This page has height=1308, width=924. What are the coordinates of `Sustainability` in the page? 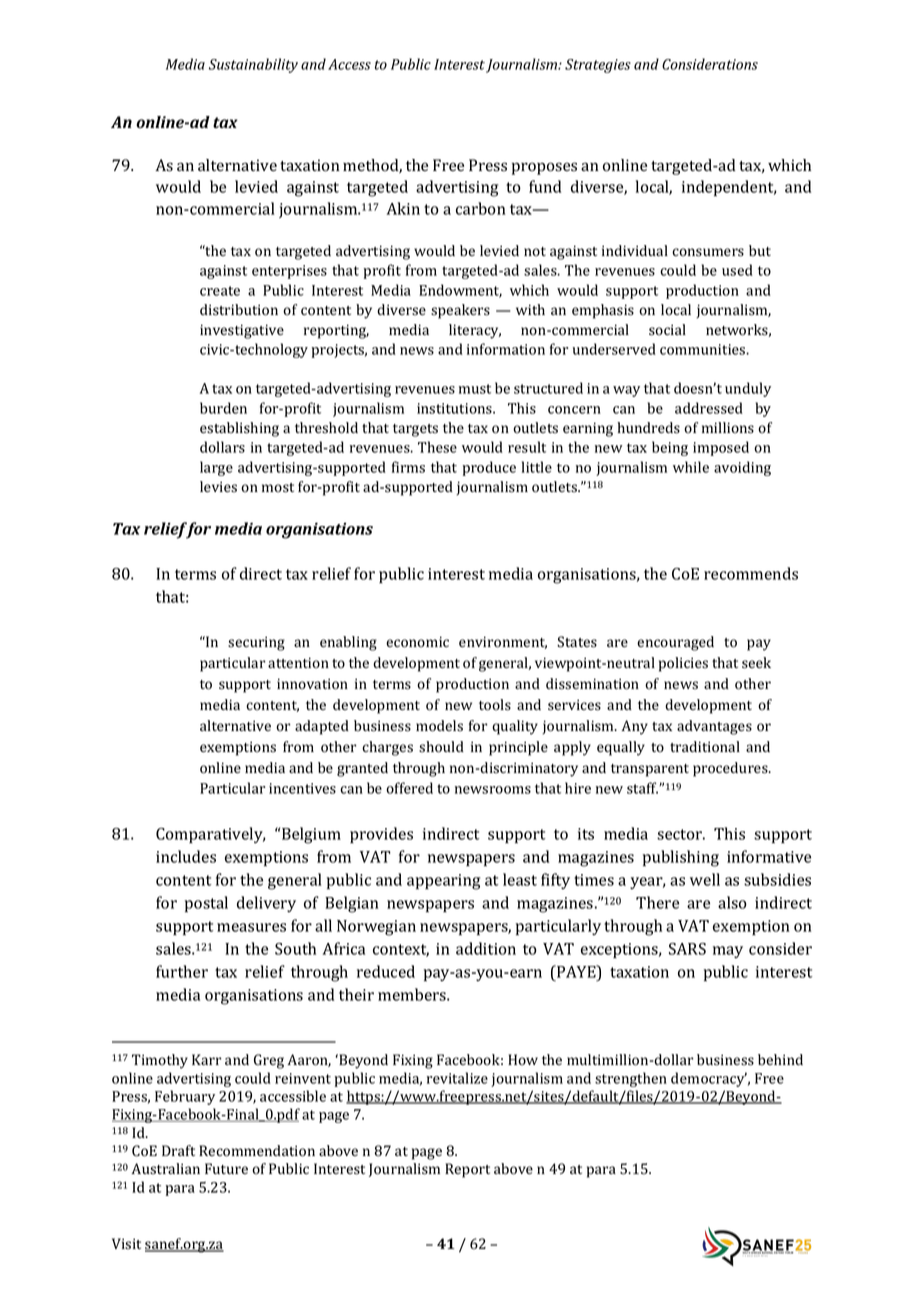 It's located at (253, 65).
